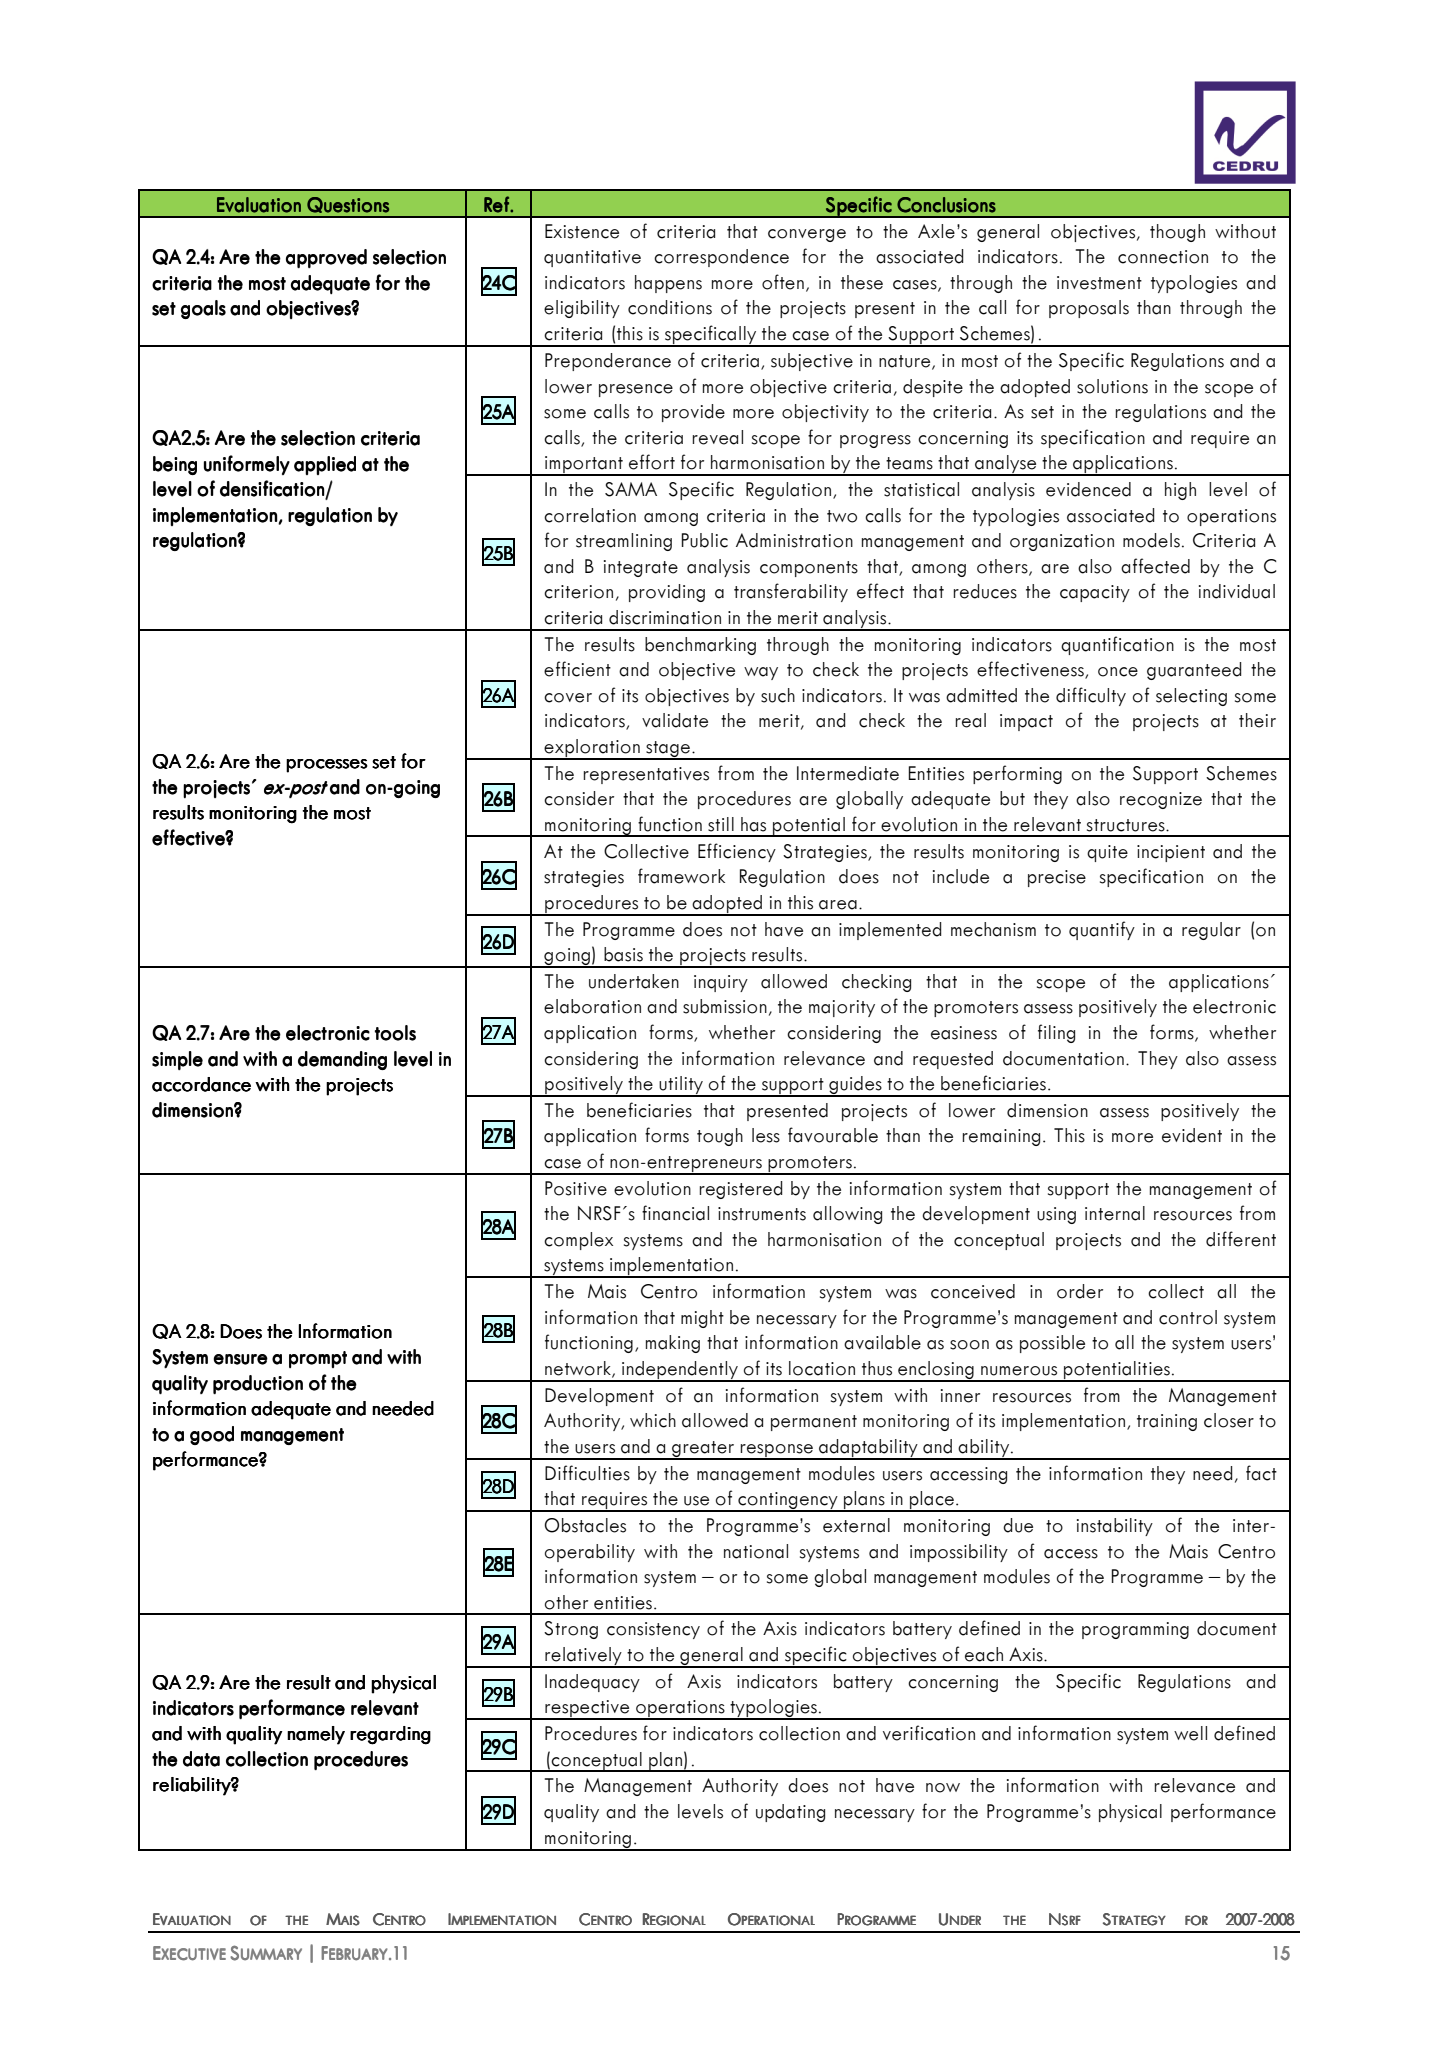 This screenshot has height=2047, width=1447. I want to click on updating, so click(790, 1813).
